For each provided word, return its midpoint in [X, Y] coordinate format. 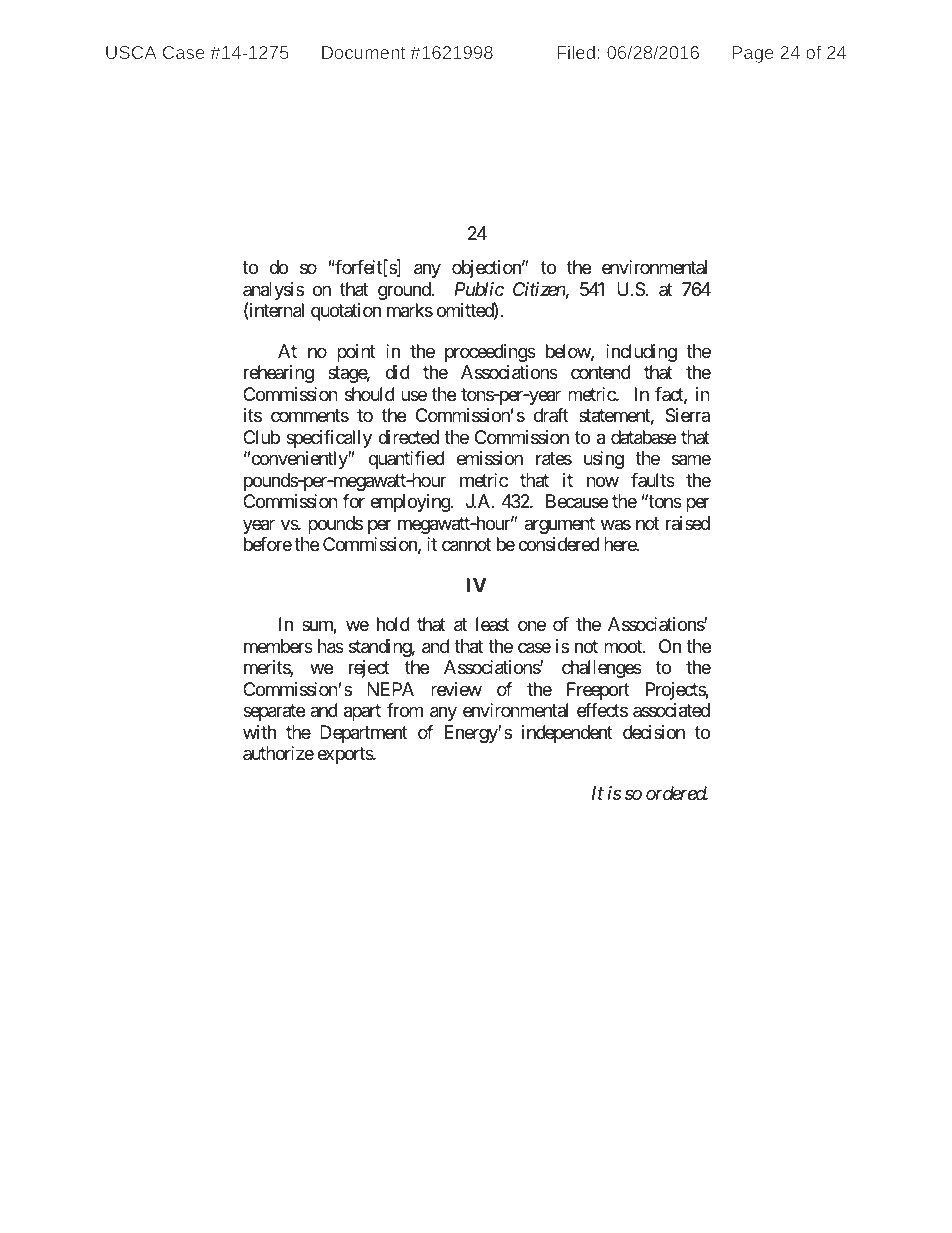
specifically [329, 439]
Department [364, 734]
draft [551, 415]
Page [753, 54]
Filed [576, 52]
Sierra [687, 415]
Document [363, 52]
